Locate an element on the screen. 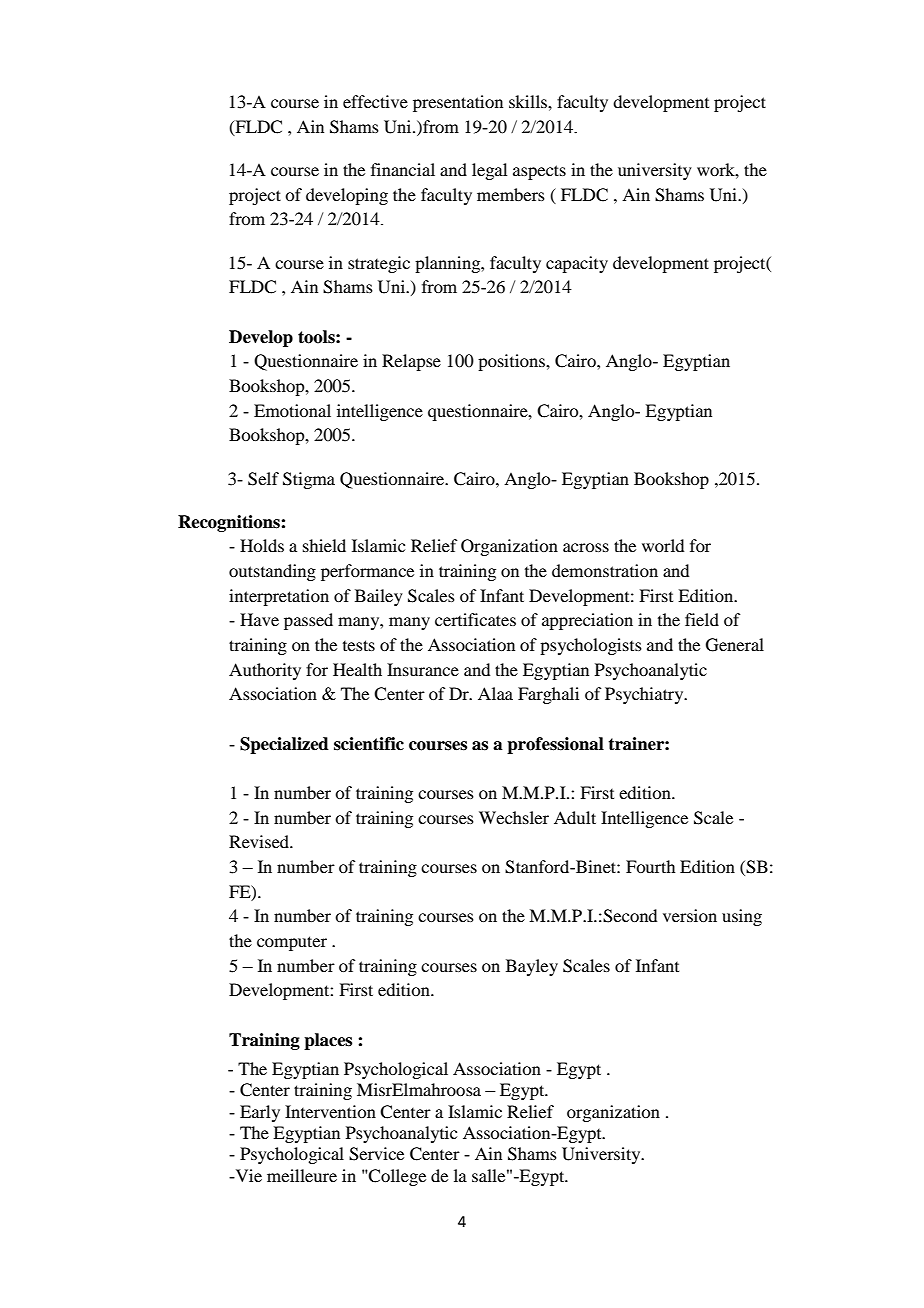 This screenshot has width=924, height=1308. aspects is located at coordinates (539, 172).
